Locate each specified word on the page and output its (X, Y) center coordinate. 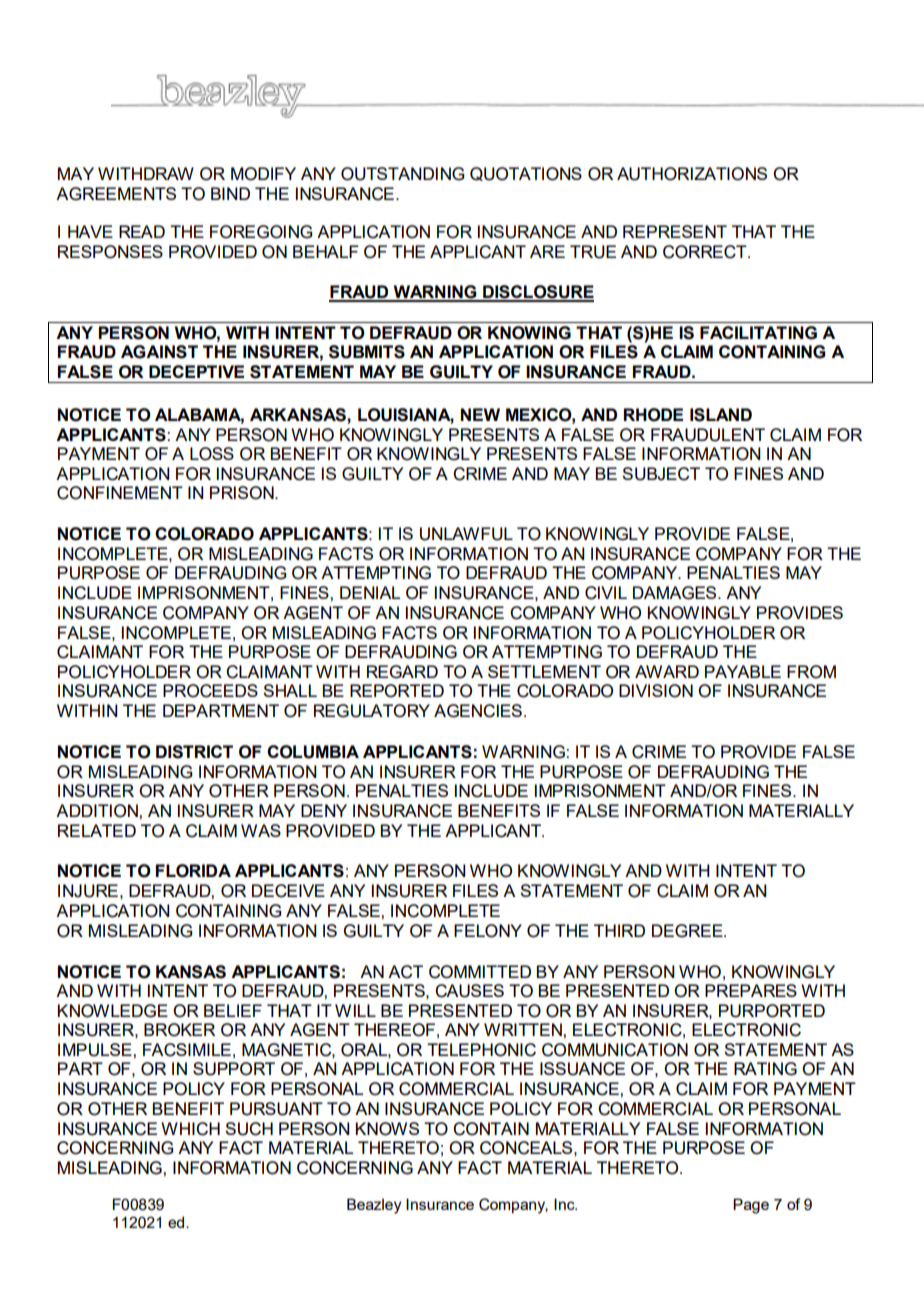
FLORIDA (193, 871)
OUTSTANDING (402, 174)
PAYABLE (743, 671)
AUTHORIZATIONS (692, 174)
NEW (480, 414)
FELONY (488, 931)
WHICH (190, 1129)
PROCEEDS (210, 691)
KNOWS (387, 1129)
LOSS (212, 454)
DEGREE (688, 931)
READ (142, 231)
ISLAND (721, 415)
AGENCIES (478, 711)
